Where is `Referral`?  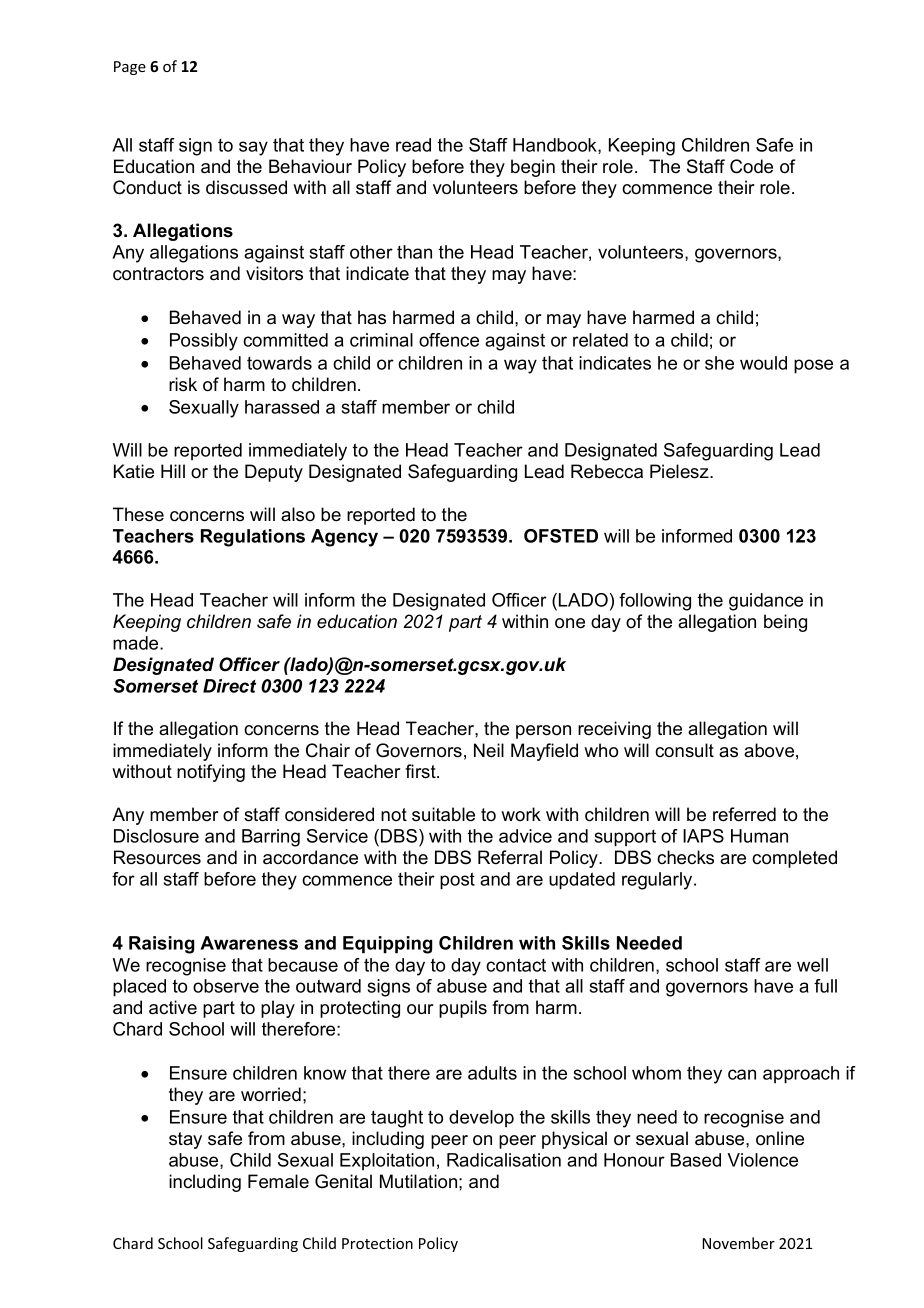
Referral is located at coordinates (510, 857).
